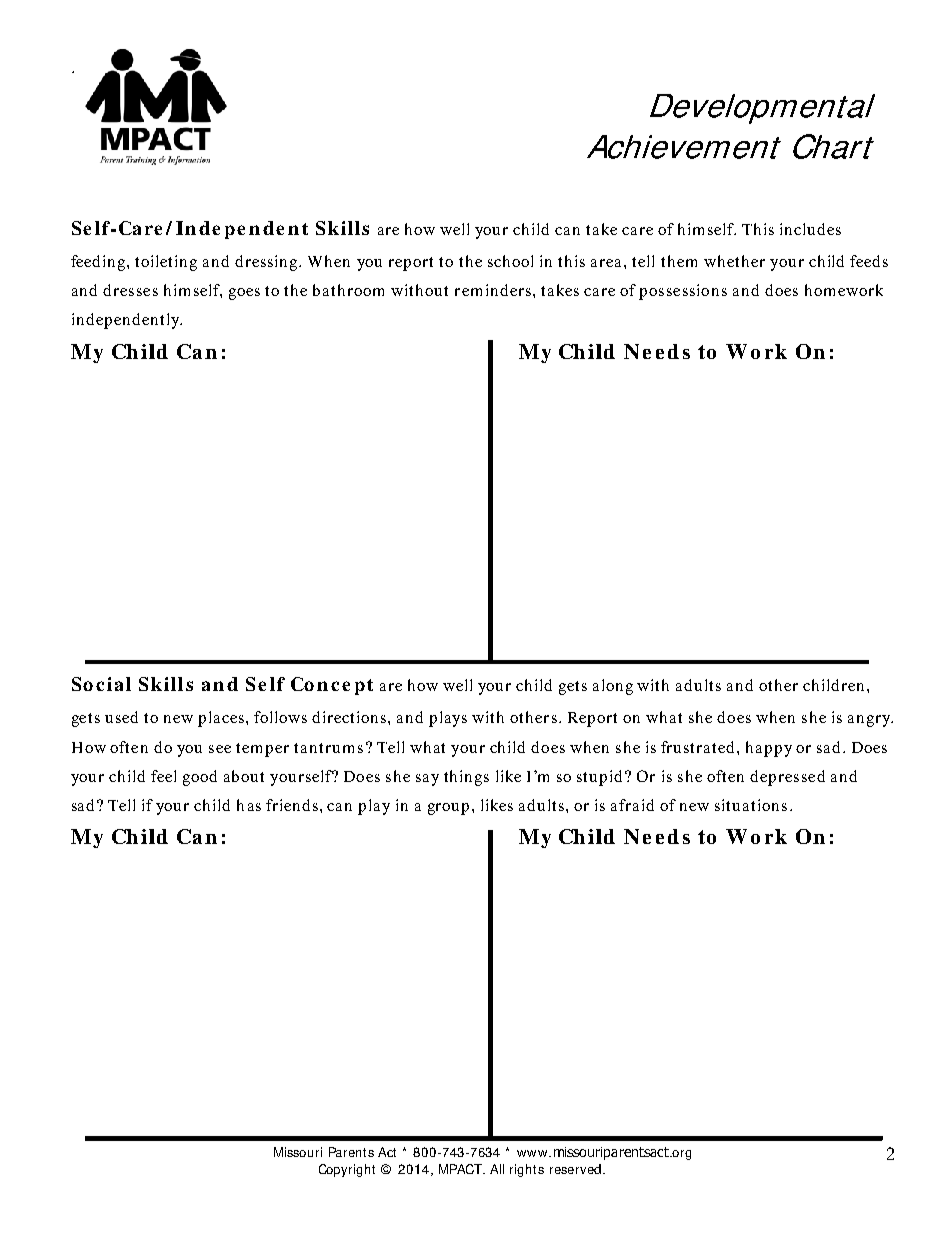 Image resolution: width=952 pixels, height=1233 pixels. Describe the element at coordinates (348, 290) in the screenshot. I see `bathroom` at that location.
